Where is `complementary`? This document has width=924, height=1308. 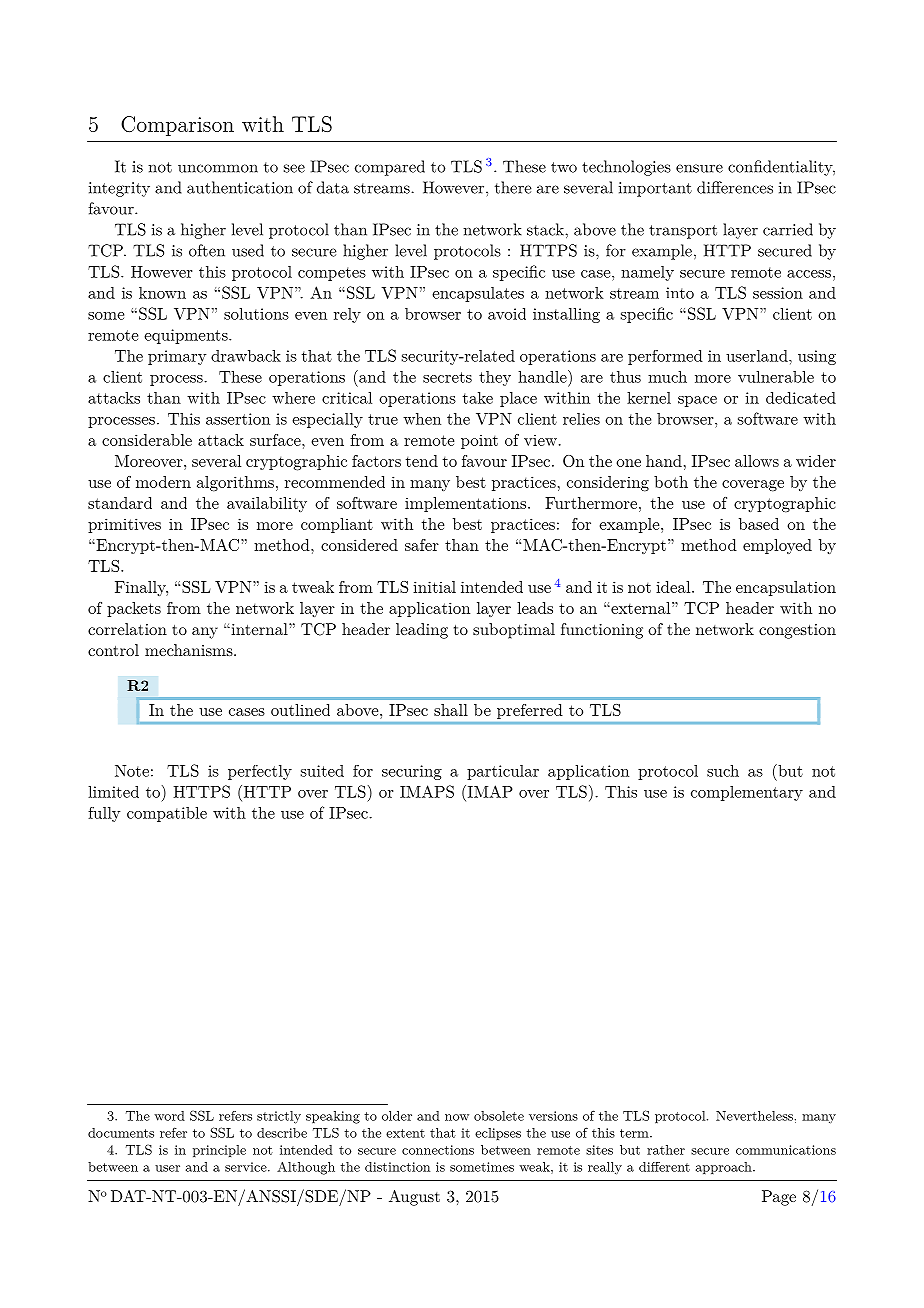
complementary is located at coordinates (747, 793).
